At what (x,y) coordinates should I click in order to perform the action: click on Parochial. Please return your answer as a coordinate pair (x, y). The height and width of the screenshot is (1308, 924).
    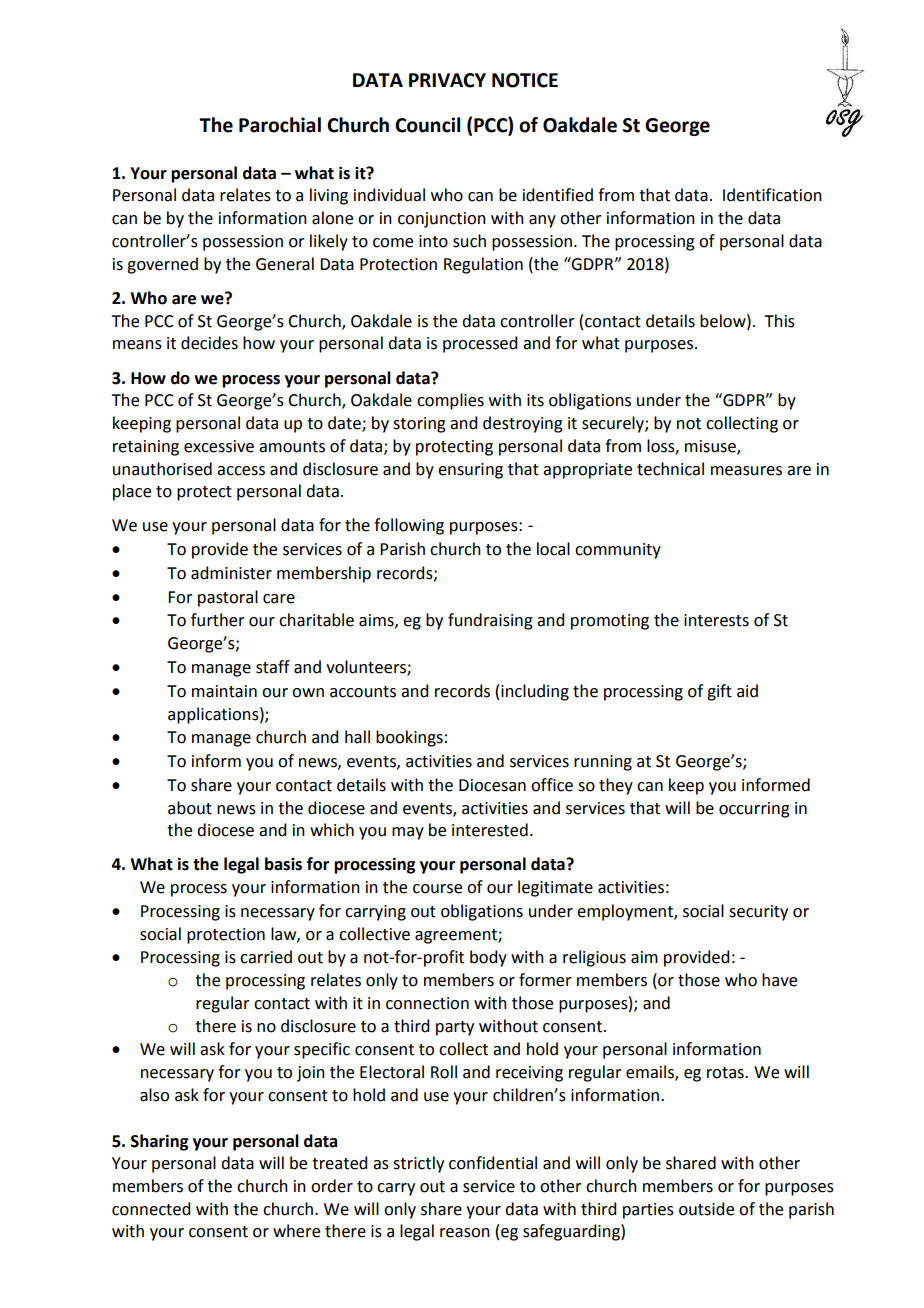
    Looking at the image, I should click on (280, 125).
